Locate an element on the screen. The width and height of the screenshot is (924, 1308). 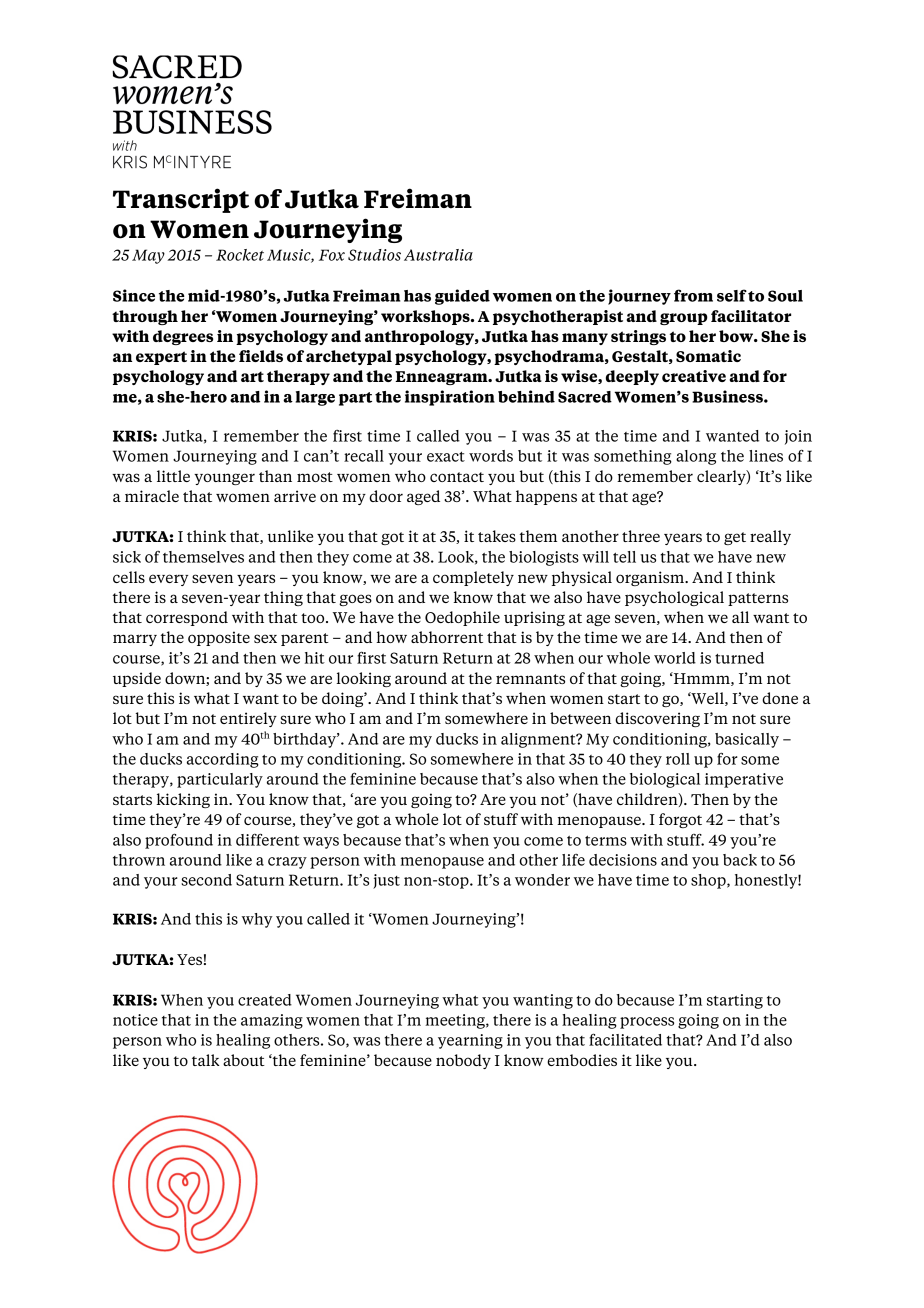
process is located at coordinates (647, 1023).
